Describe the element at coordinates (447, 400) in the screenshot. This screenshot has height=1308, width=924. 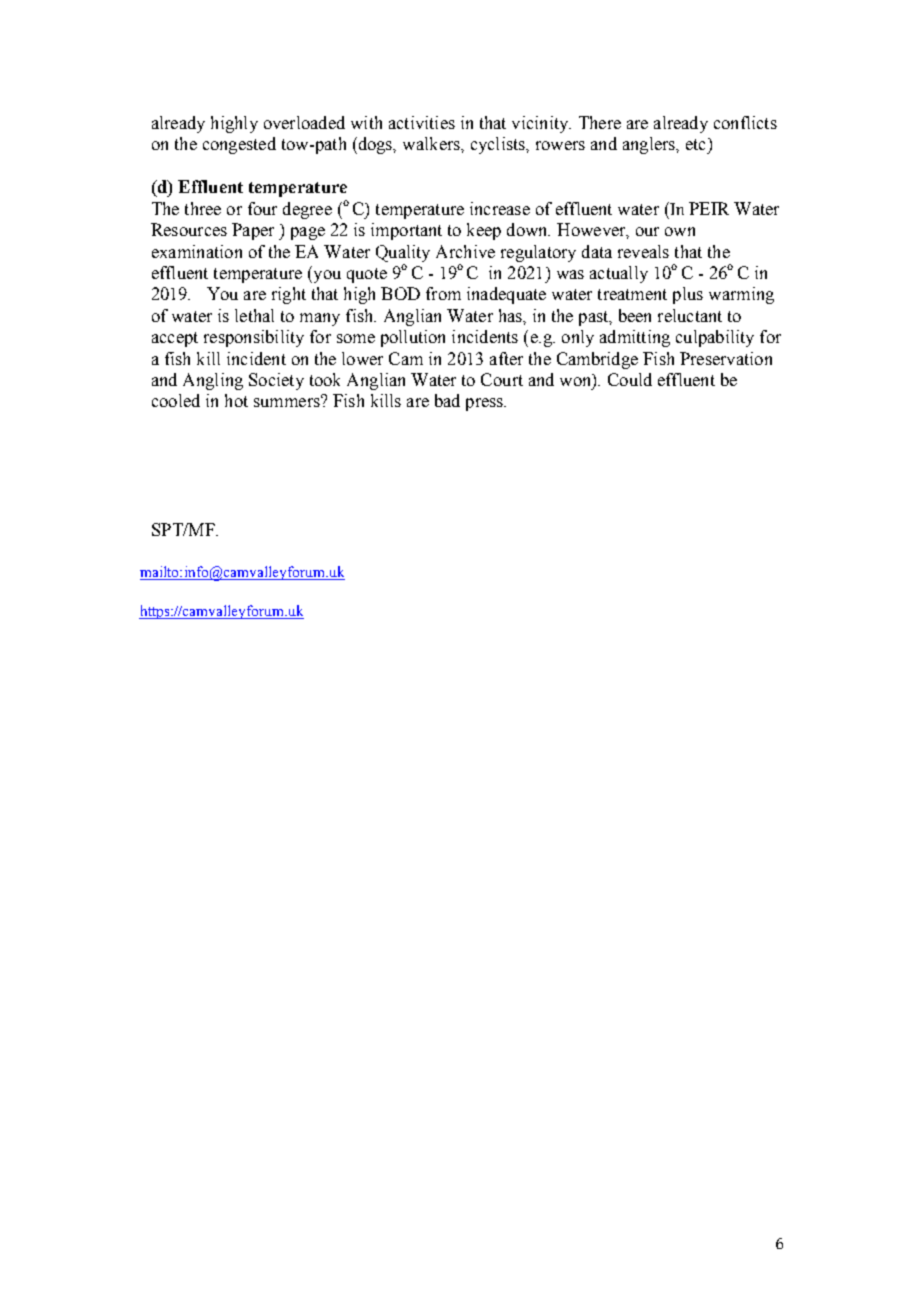
I see `bad` at that location.
